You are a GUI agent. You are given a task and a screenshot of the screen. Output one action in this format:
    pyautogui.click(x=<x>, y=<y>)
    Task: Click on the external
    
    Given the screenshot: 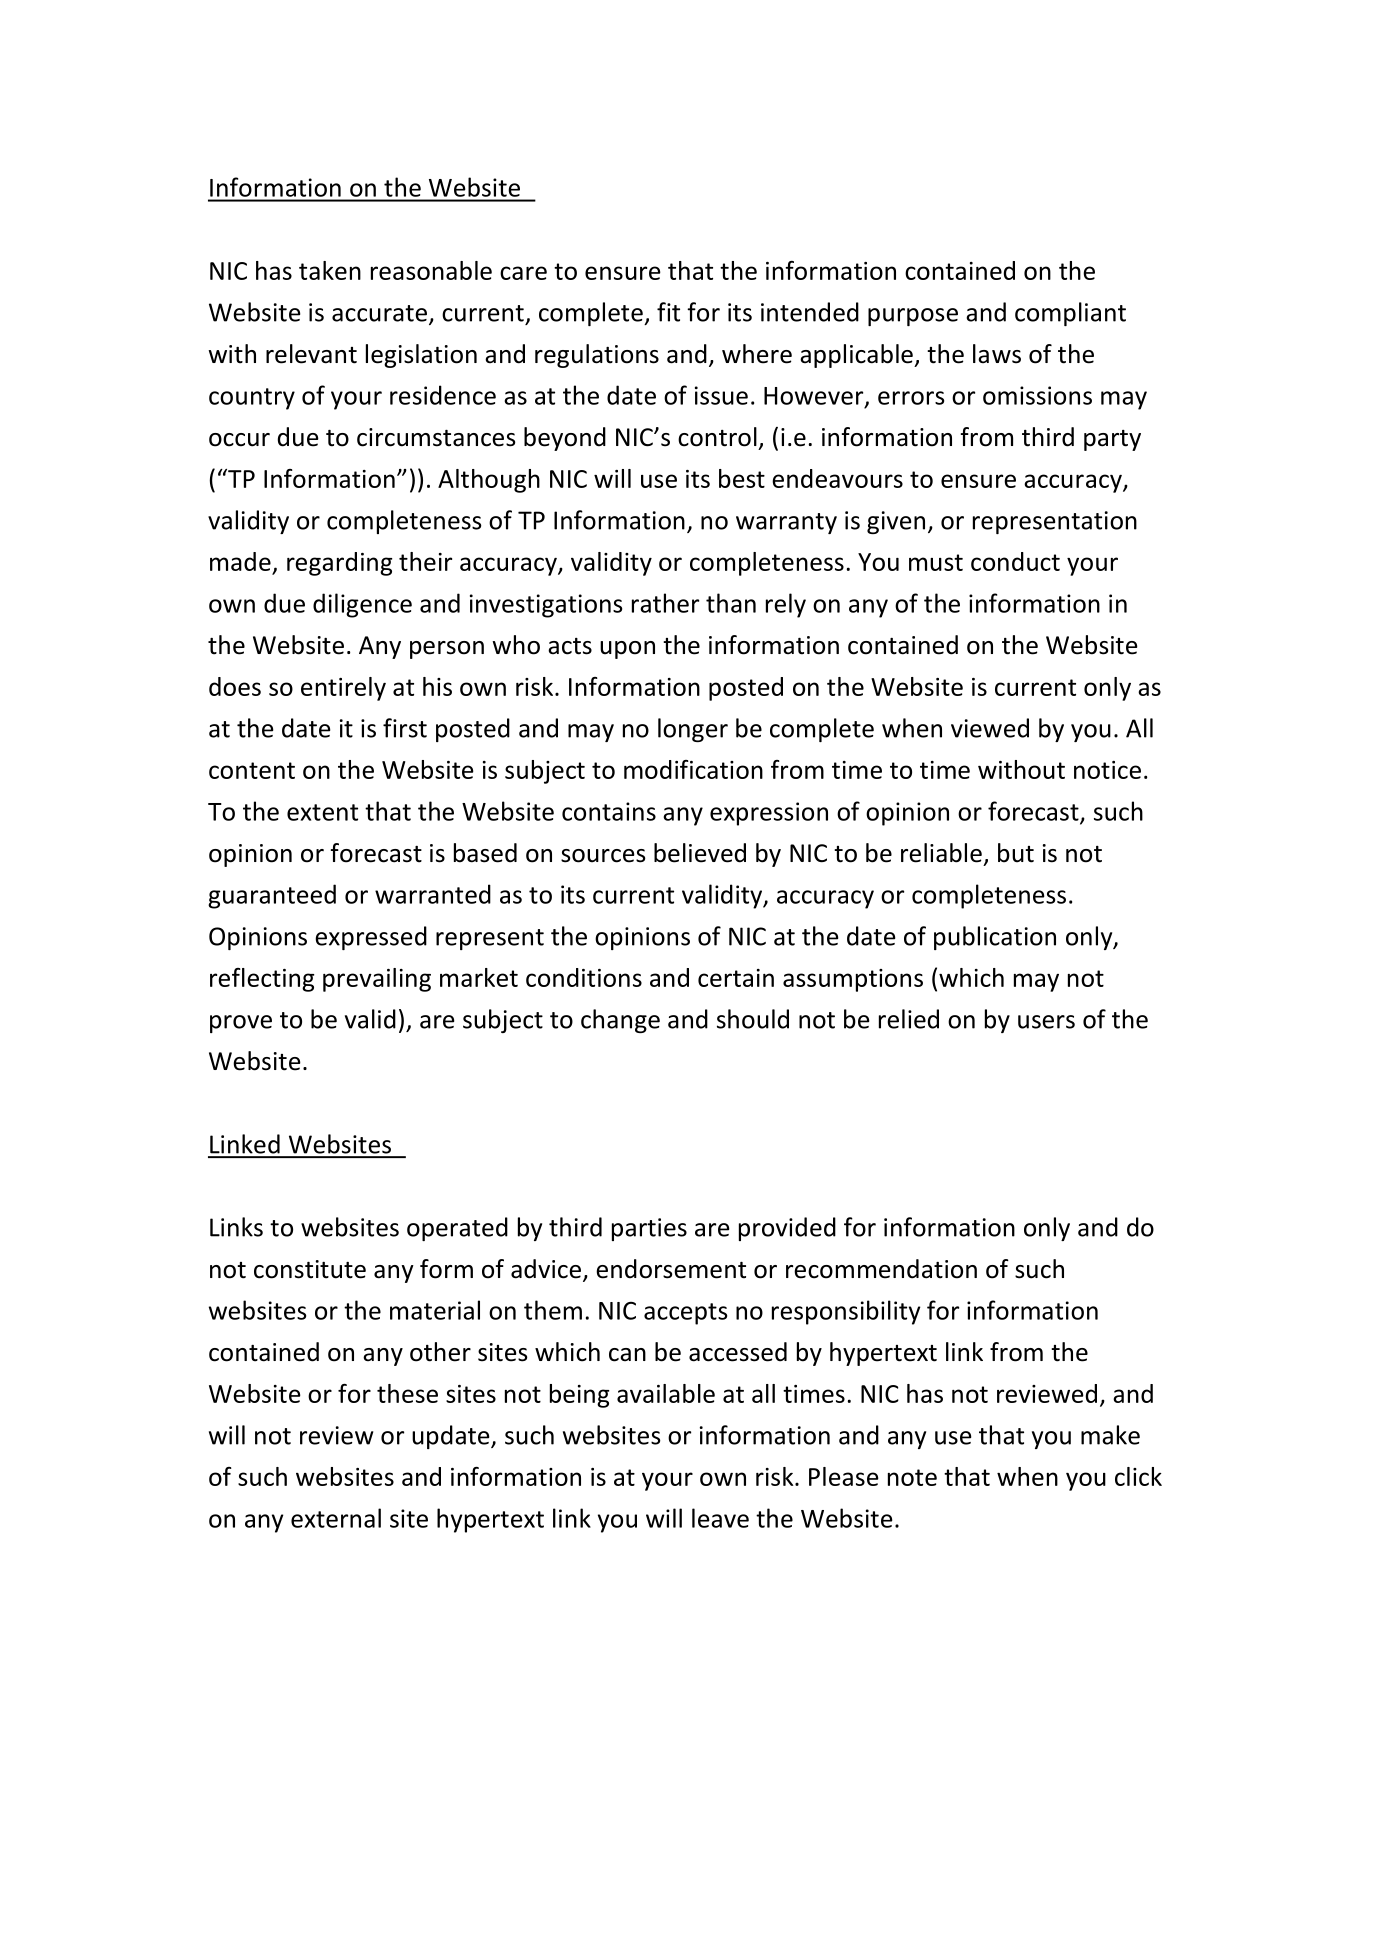 What is the action you would take?
    pyautogui.click(x=336, y=1518)
